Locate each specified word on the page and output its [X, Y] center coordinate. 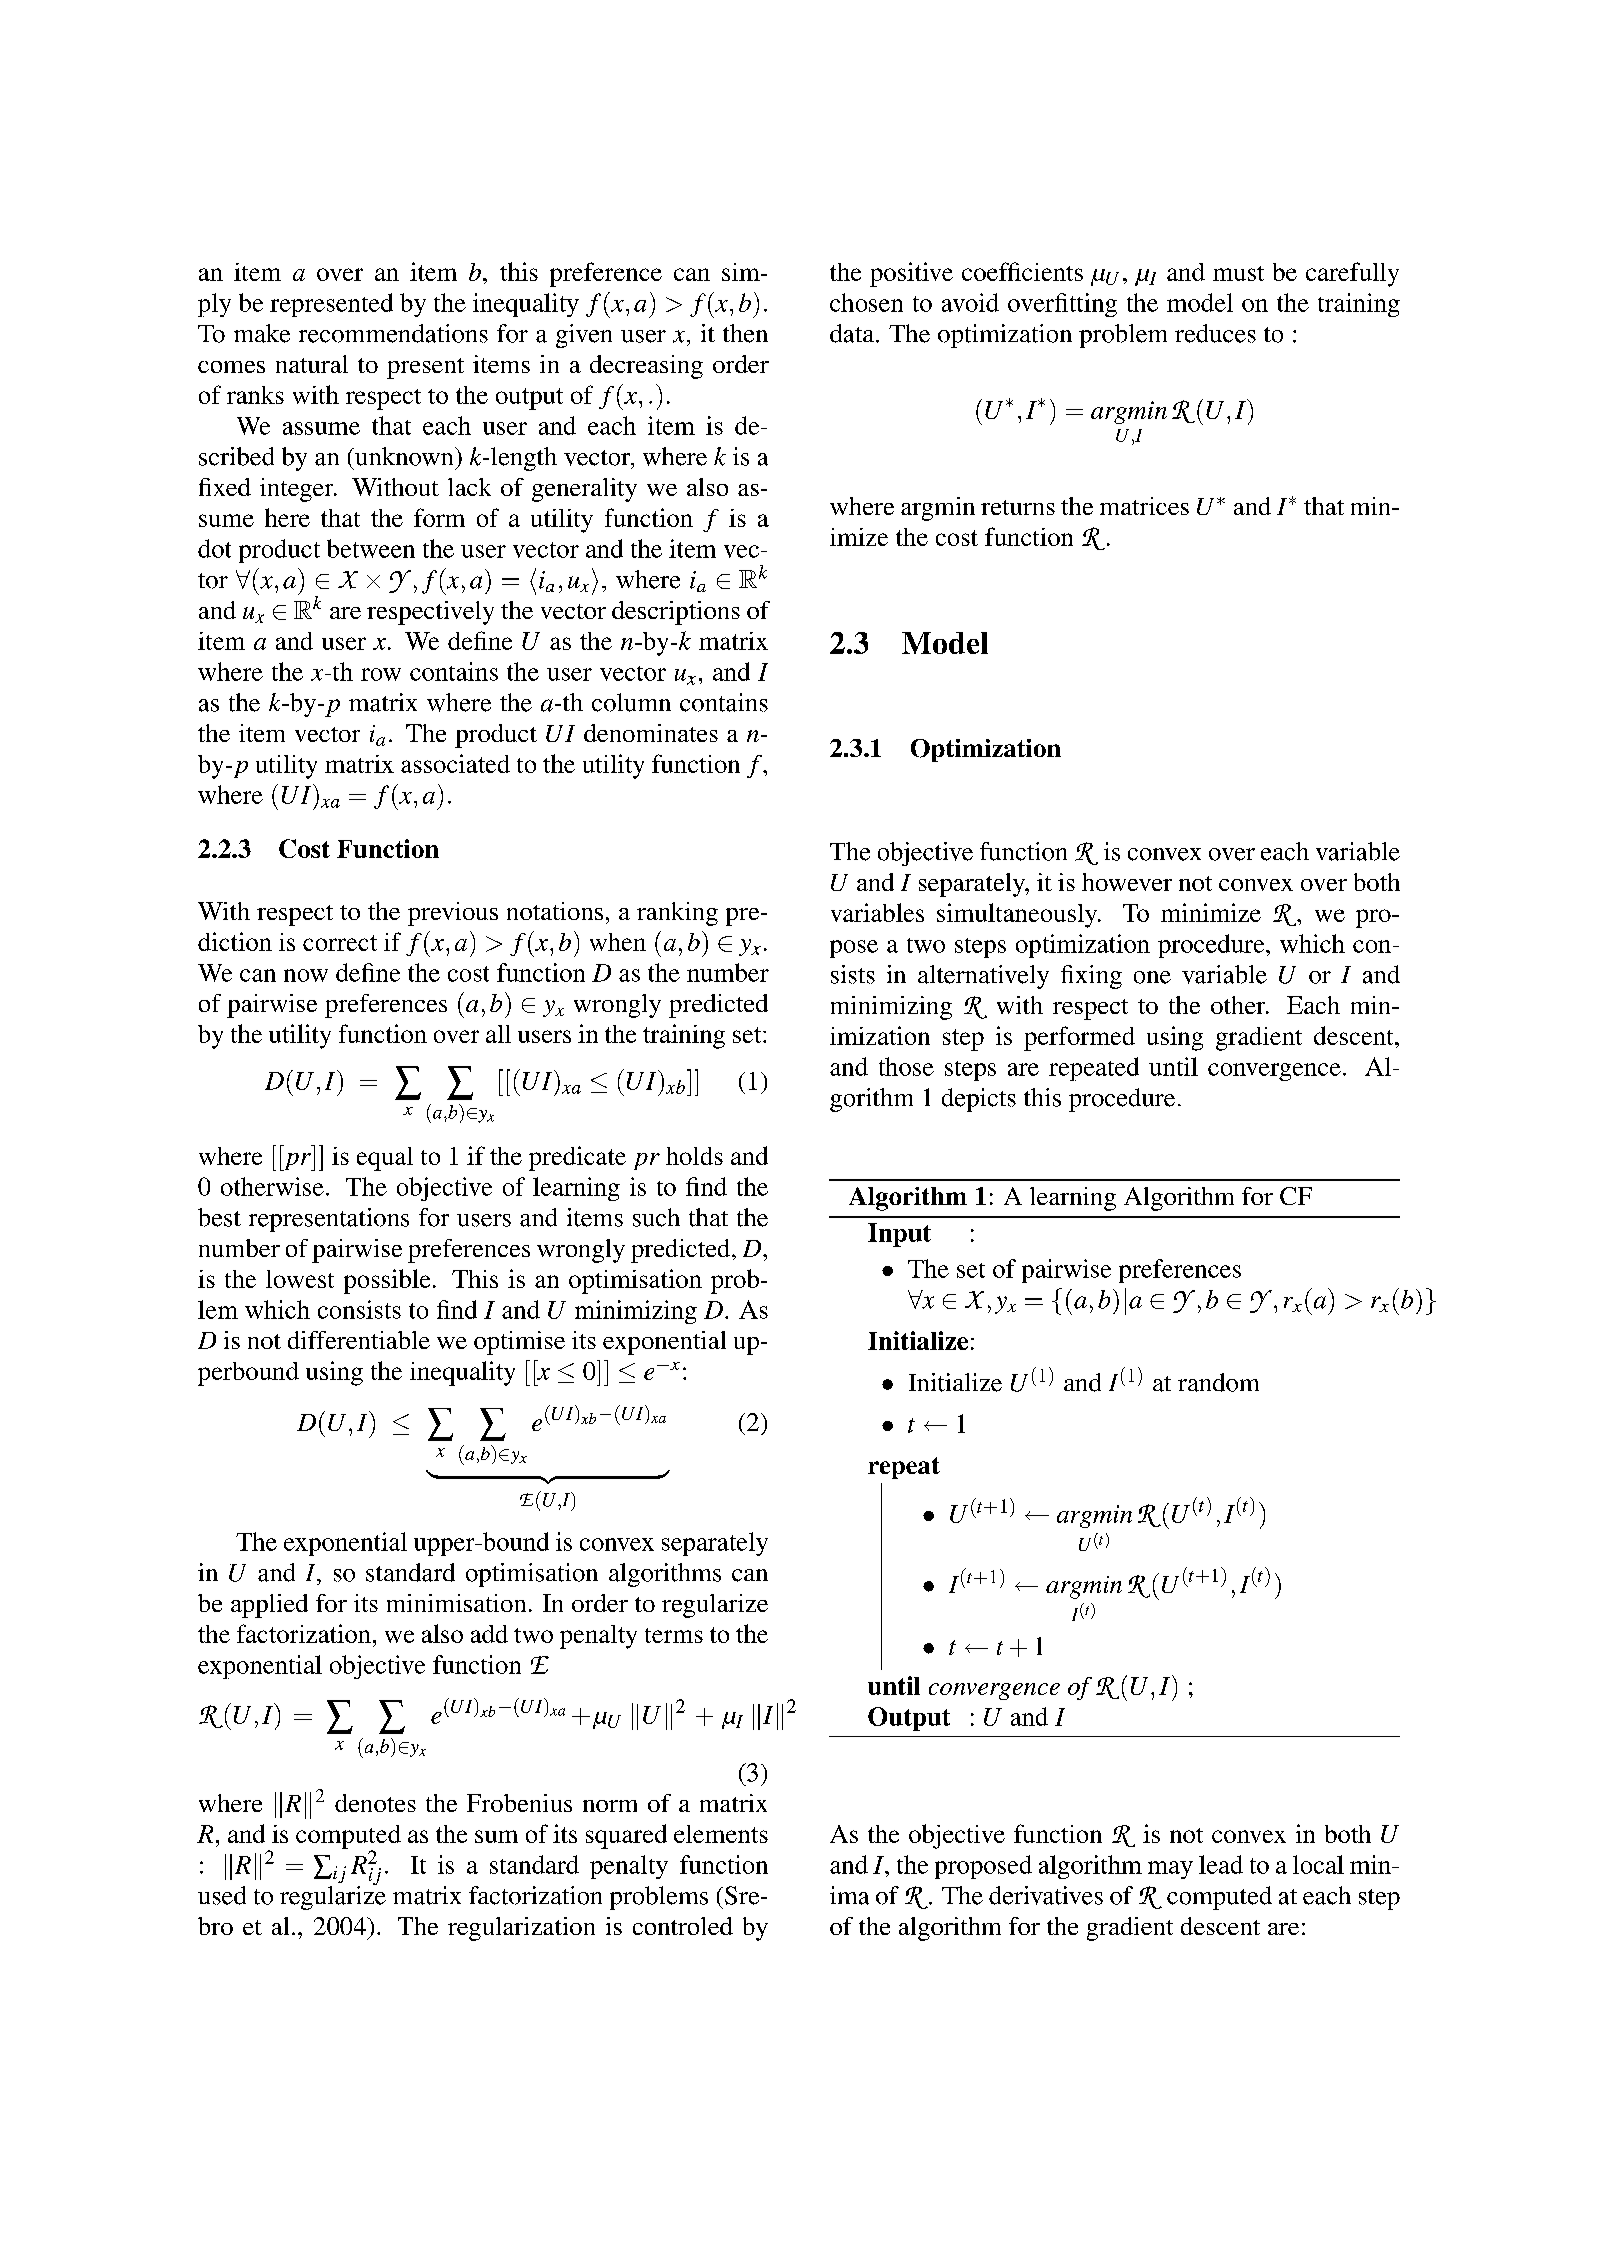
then [745, 333]
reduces [1215, 333]
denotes [375, 1803]
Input [899, 1235]
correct [340, 943]
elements [721, 1834]
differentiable [359, 1340]
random [1218, 1382]
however [1127, 882]
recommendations [393, 333]
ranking [677, 914]
